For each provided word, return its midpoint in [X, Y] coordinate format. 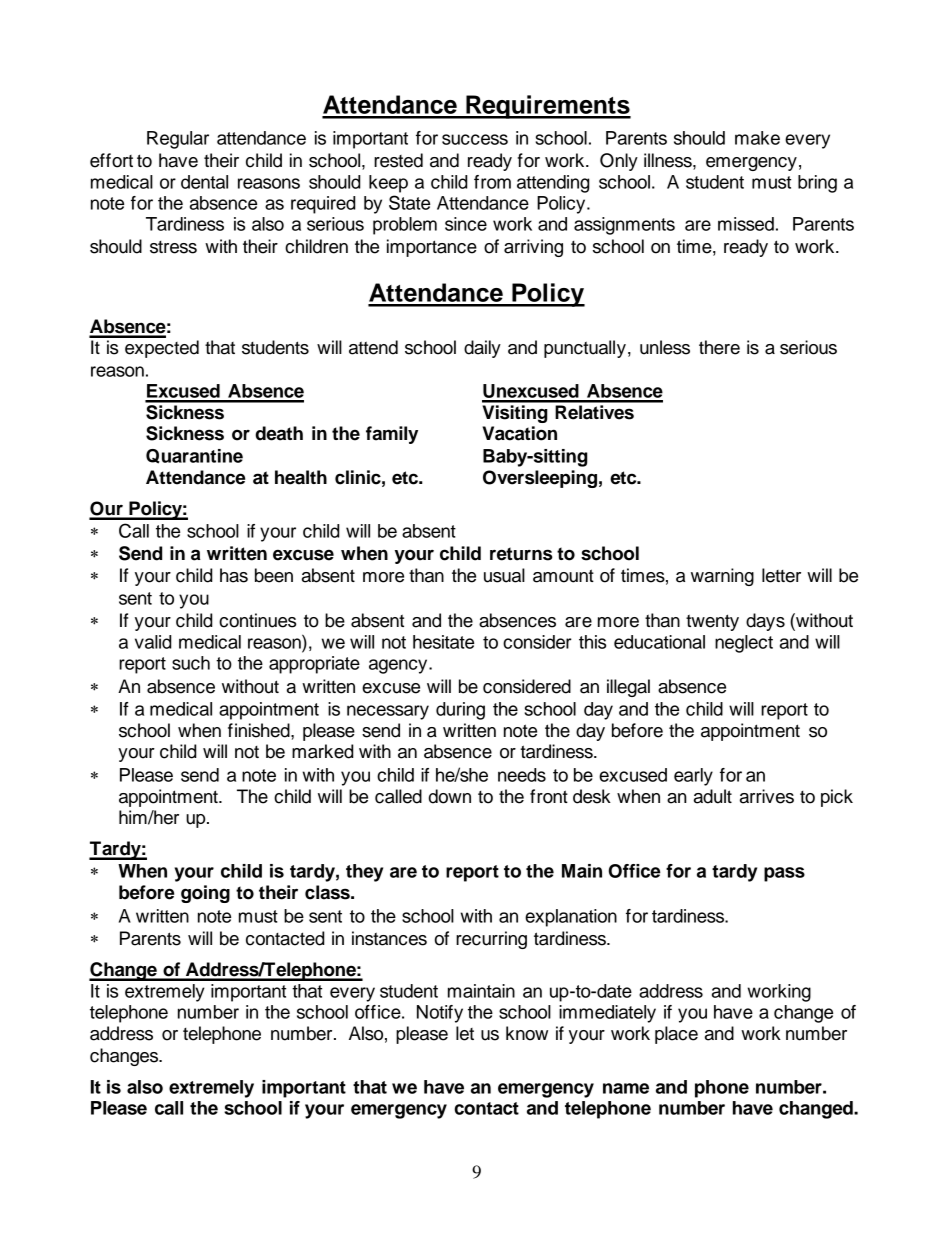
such [191, 663]
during [460, 711]
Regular [178, 140]
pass [784, 874]
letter [781, 575]
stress [173, 247]
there [719, 347]
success [475, 139]
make [757, 138]
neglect [744, 644]
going [205, 894]
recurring [491, 940]
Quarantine [194, 456]
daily [482, 349]
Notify [440, 1014]
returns [521, 554]
